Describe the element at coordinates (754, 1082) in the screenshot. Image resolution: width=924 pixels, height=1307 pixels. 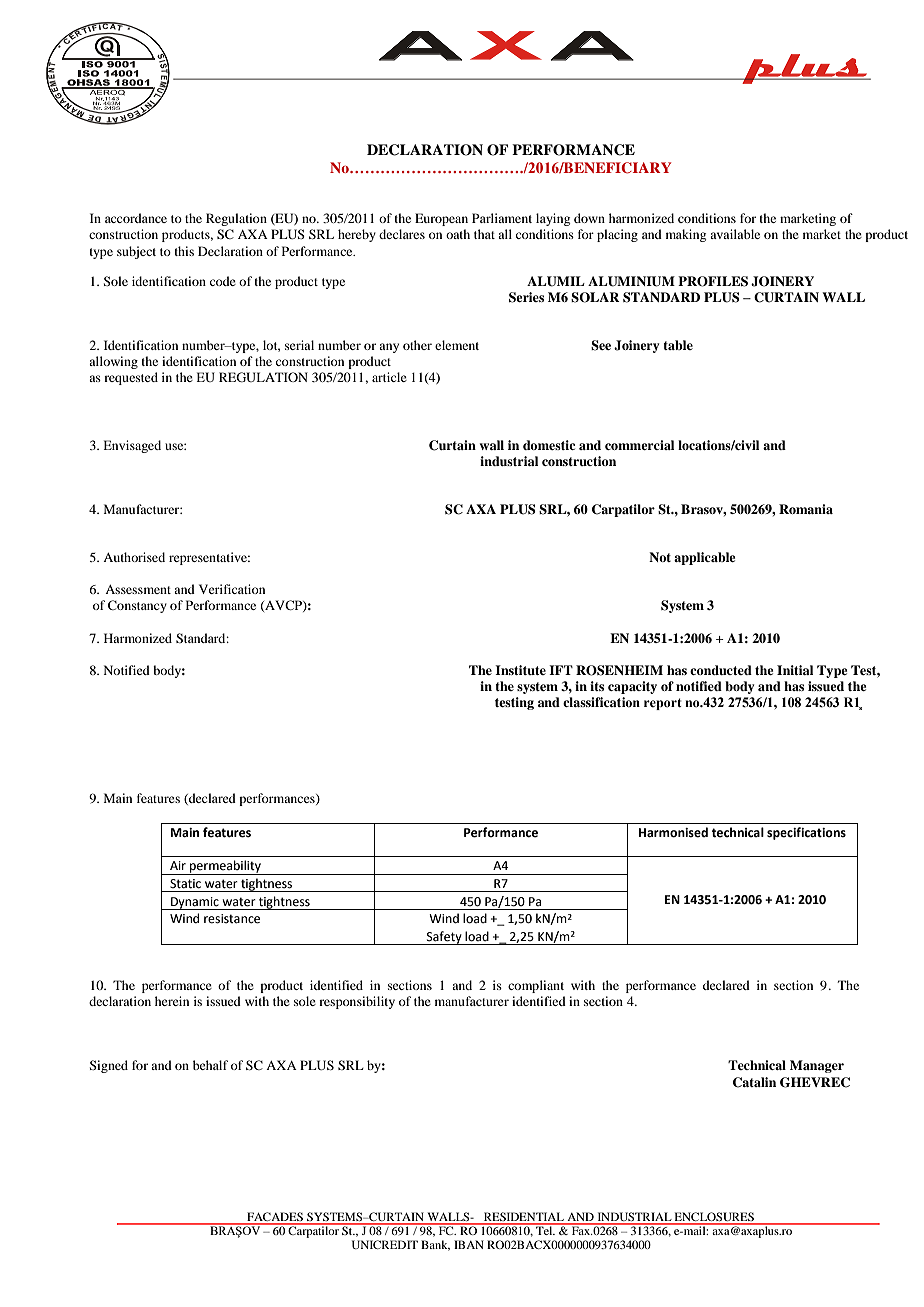
I see `Catalin` at that location.
